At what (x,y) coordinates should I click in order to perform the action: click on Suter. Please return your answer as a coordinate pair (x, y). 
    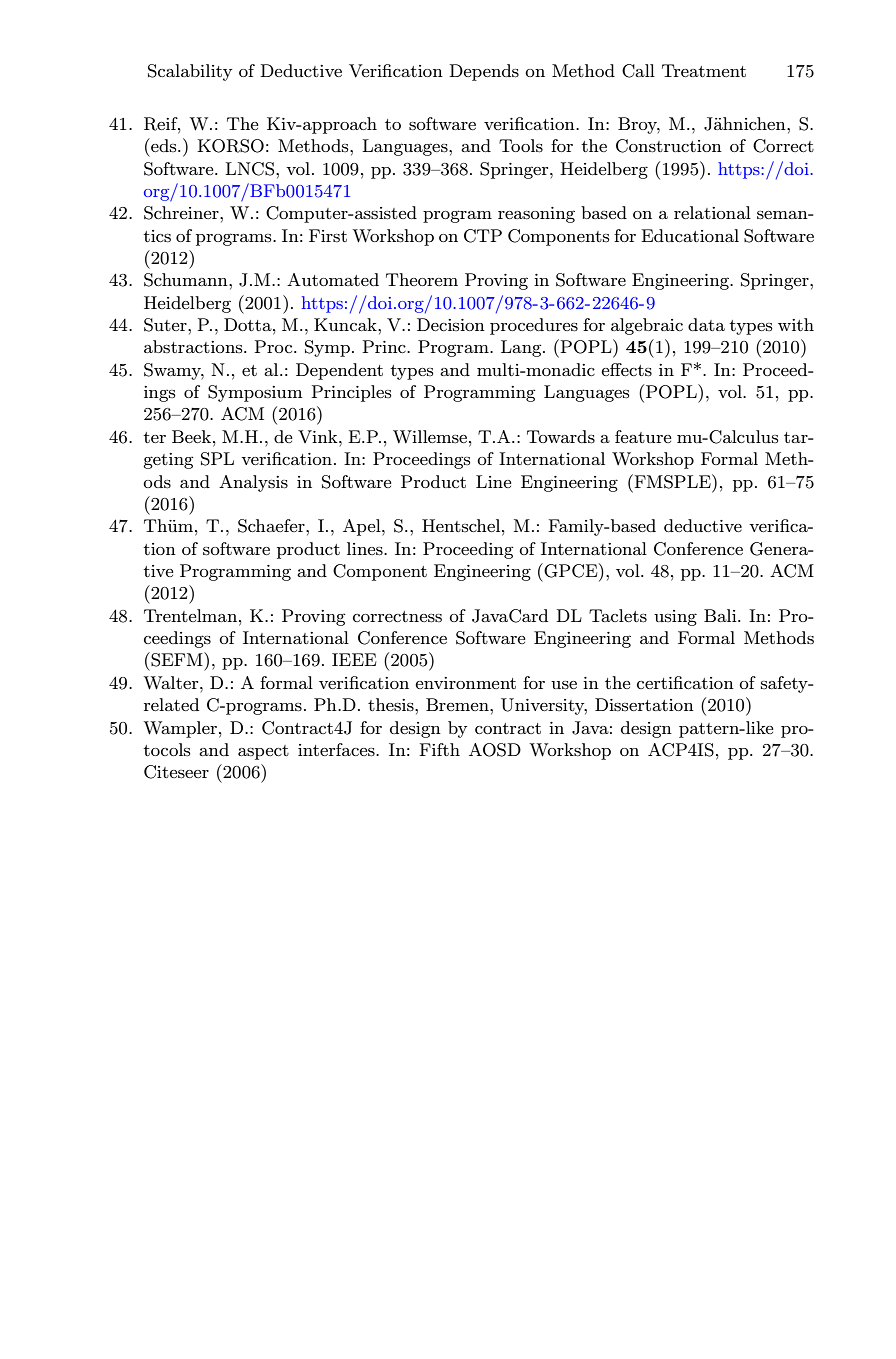
    Looking at the image, I should click on (166, 325).
